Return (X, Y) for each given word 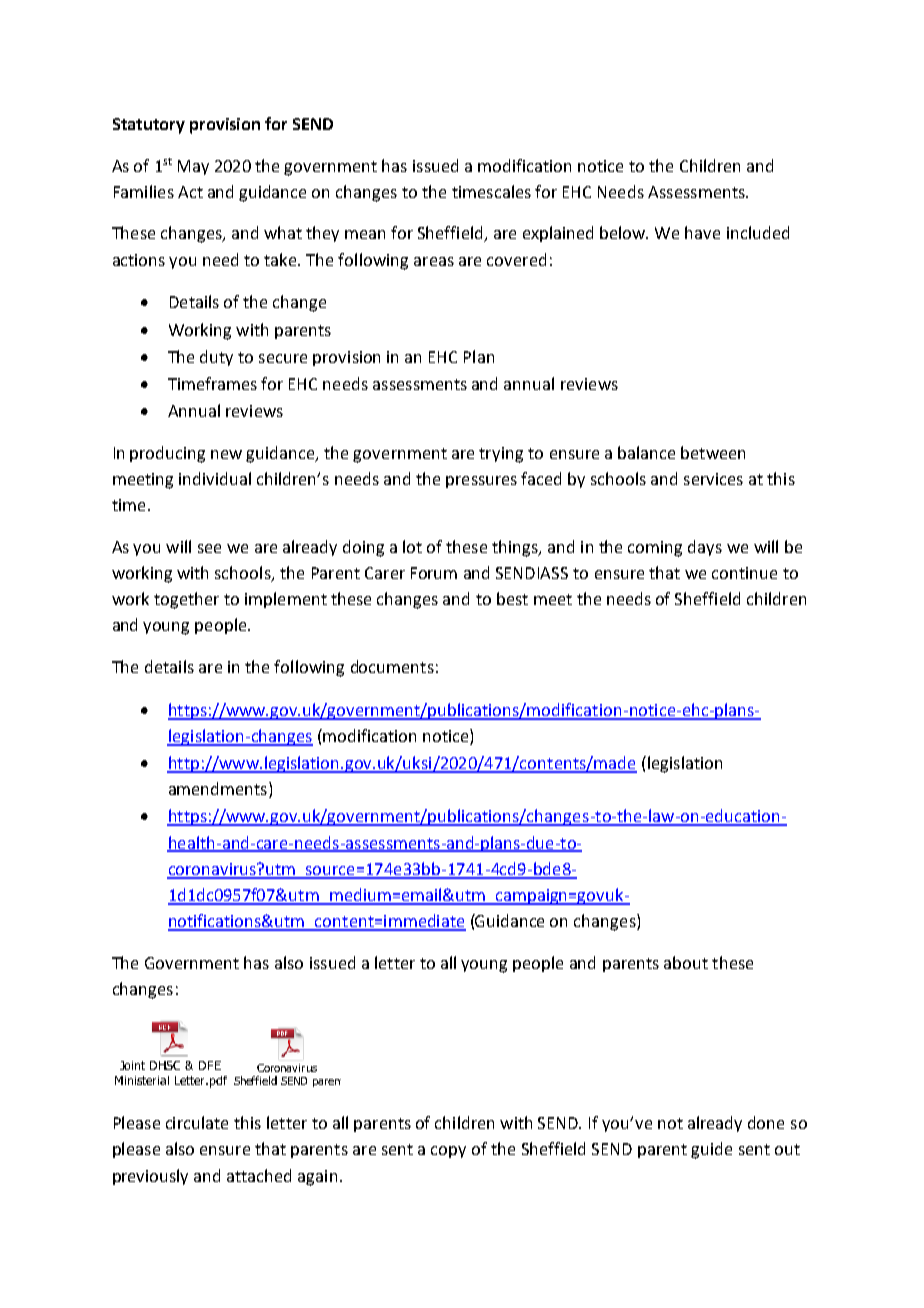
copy (448, 1152)
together (186, 600)
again (317, 1178)
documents (392, 666)
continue (744, 573)
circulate (197, 1122)
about (686, 962)
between (713, 452)
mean (365, 234)
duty (216, 358)
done (766, 1122)
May (193, 167)
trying (501, 455)
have (702, 232)
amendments (218, 788)
